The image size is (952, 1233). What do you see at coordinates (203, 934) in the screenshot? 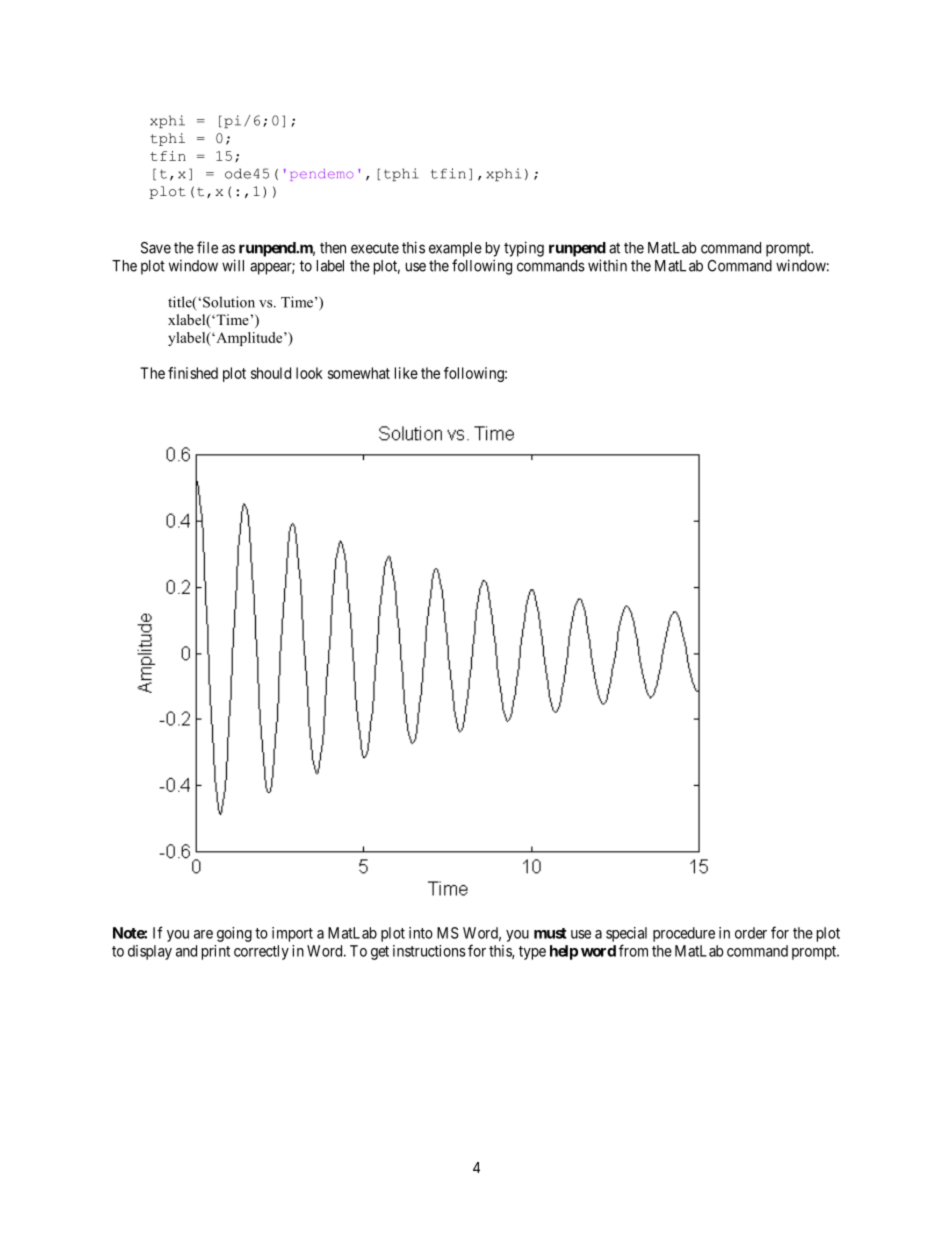
I see `are` at bounding box center [203, 934].
